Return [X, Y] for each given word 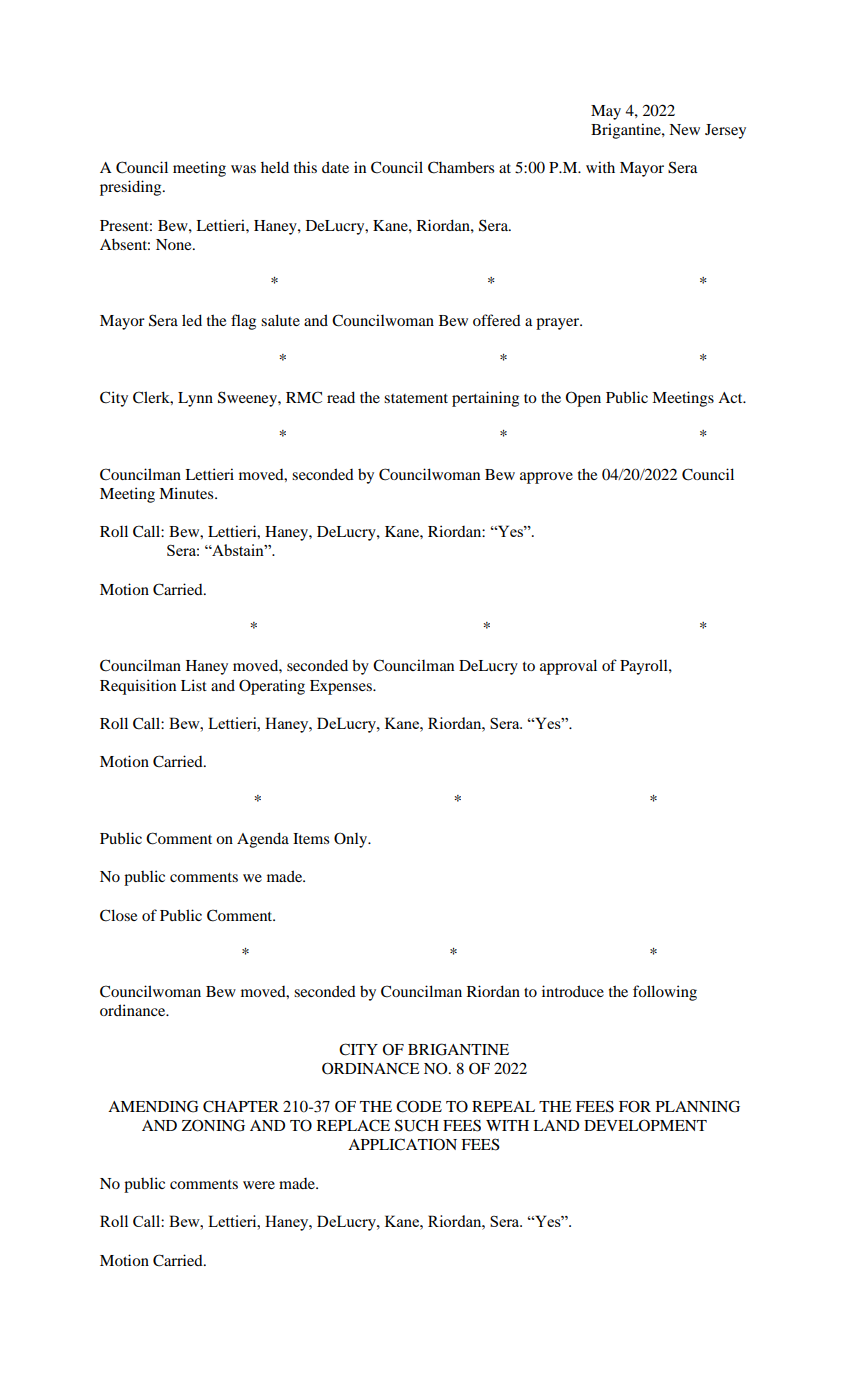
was [243, 169]
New [684, 129]
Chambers [461, 167]
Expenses [342, 687]
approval [568, 667]
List [194, 685]
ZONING [213, 1125]
